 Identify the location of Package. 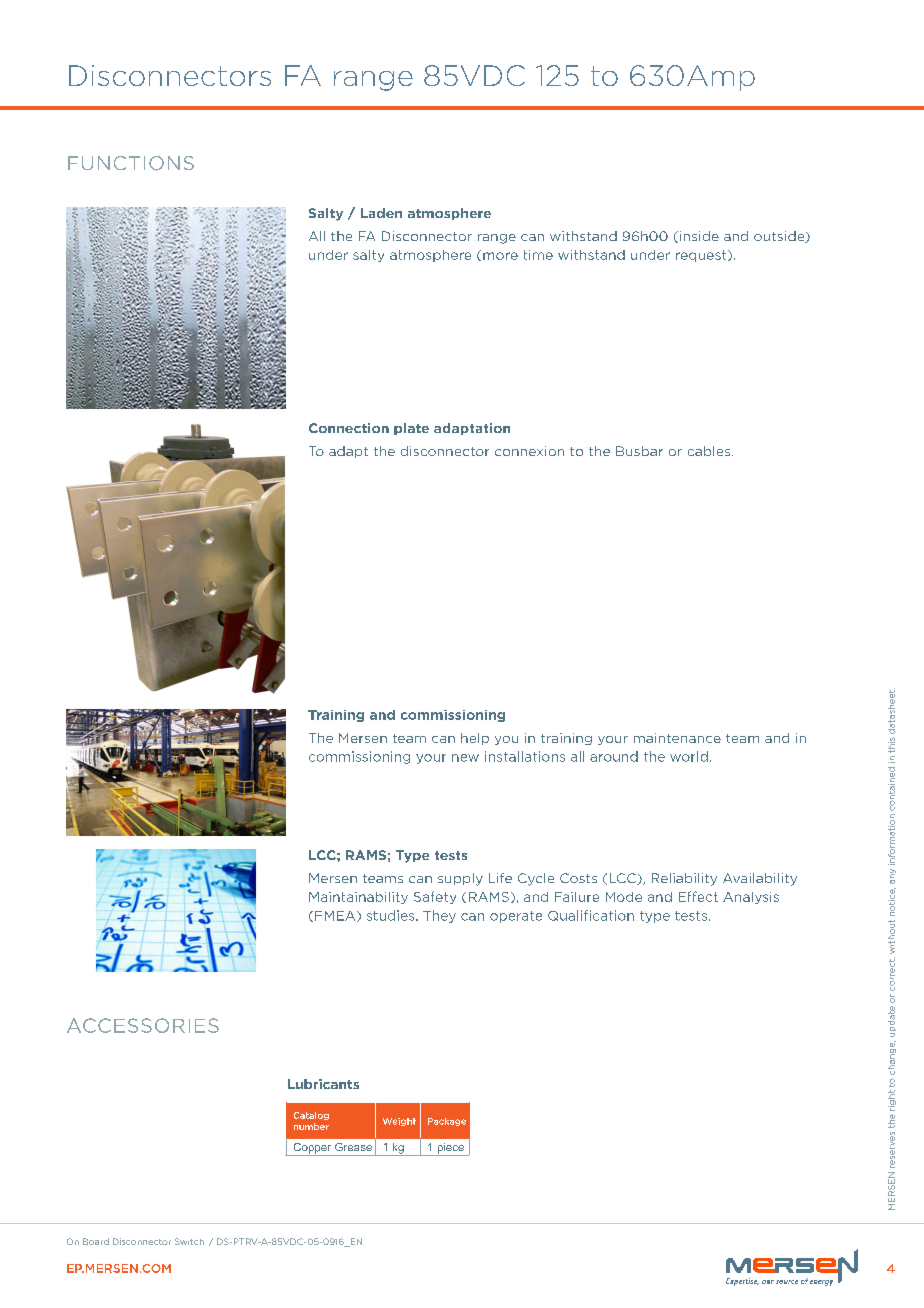
(447, 1122).
